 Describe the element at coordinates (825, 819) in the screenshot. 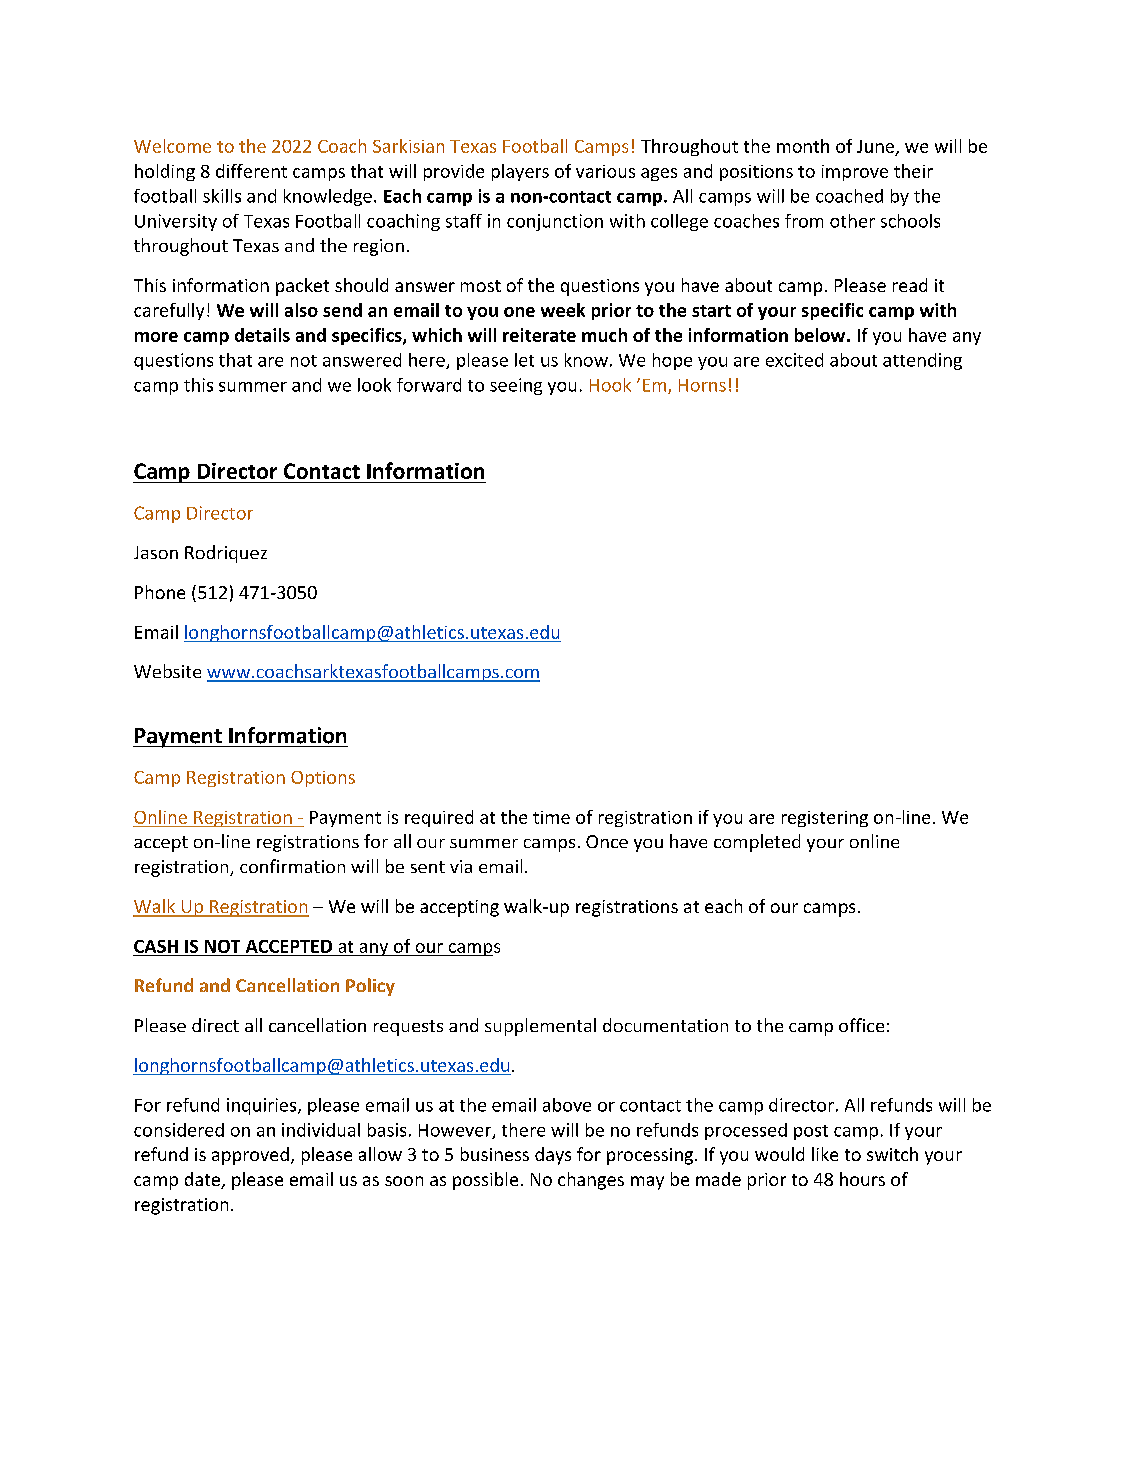

I see `registering` at that location.
